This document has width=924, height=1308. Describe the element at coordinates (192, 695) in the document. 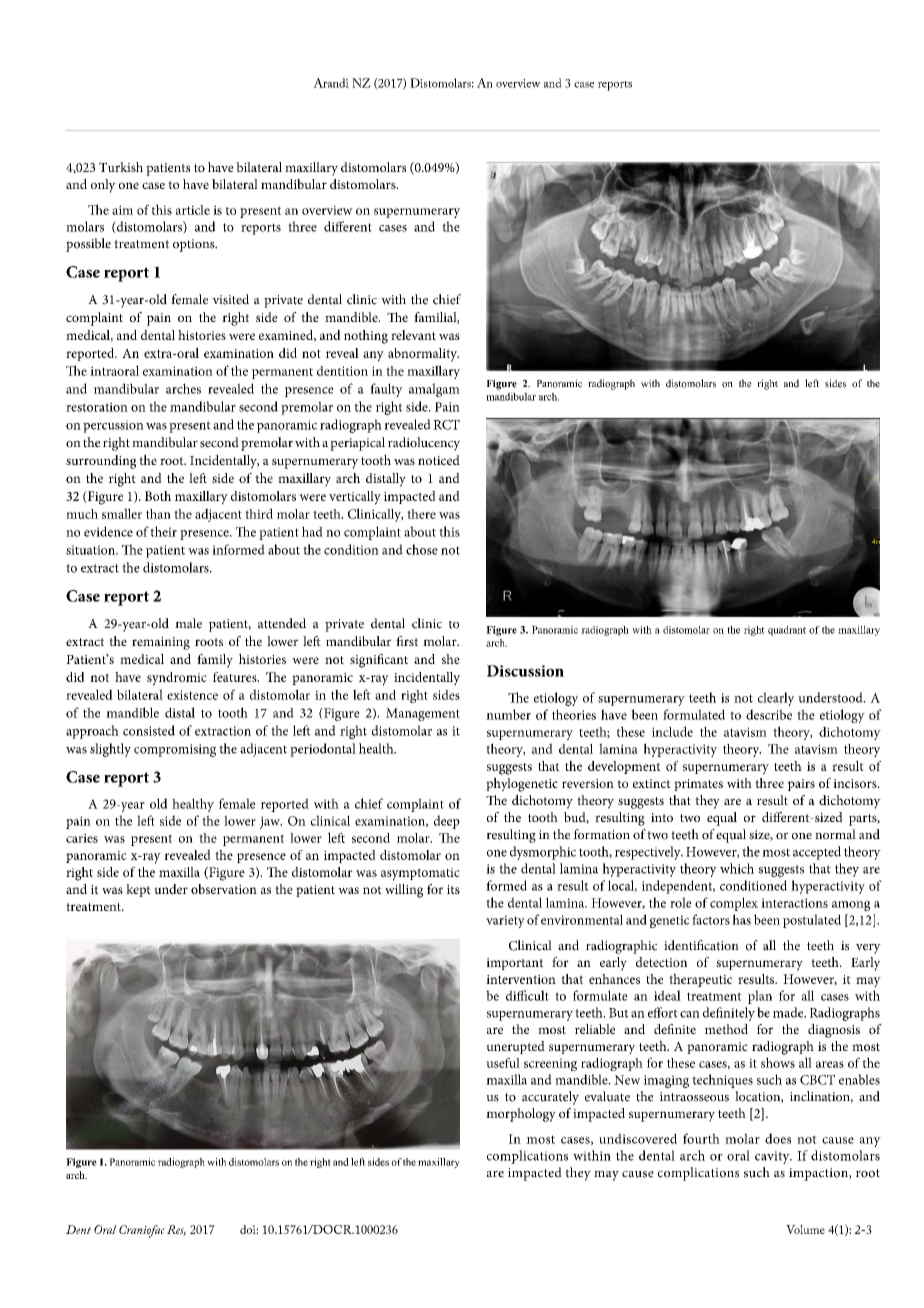

I see `existence` at that location.
